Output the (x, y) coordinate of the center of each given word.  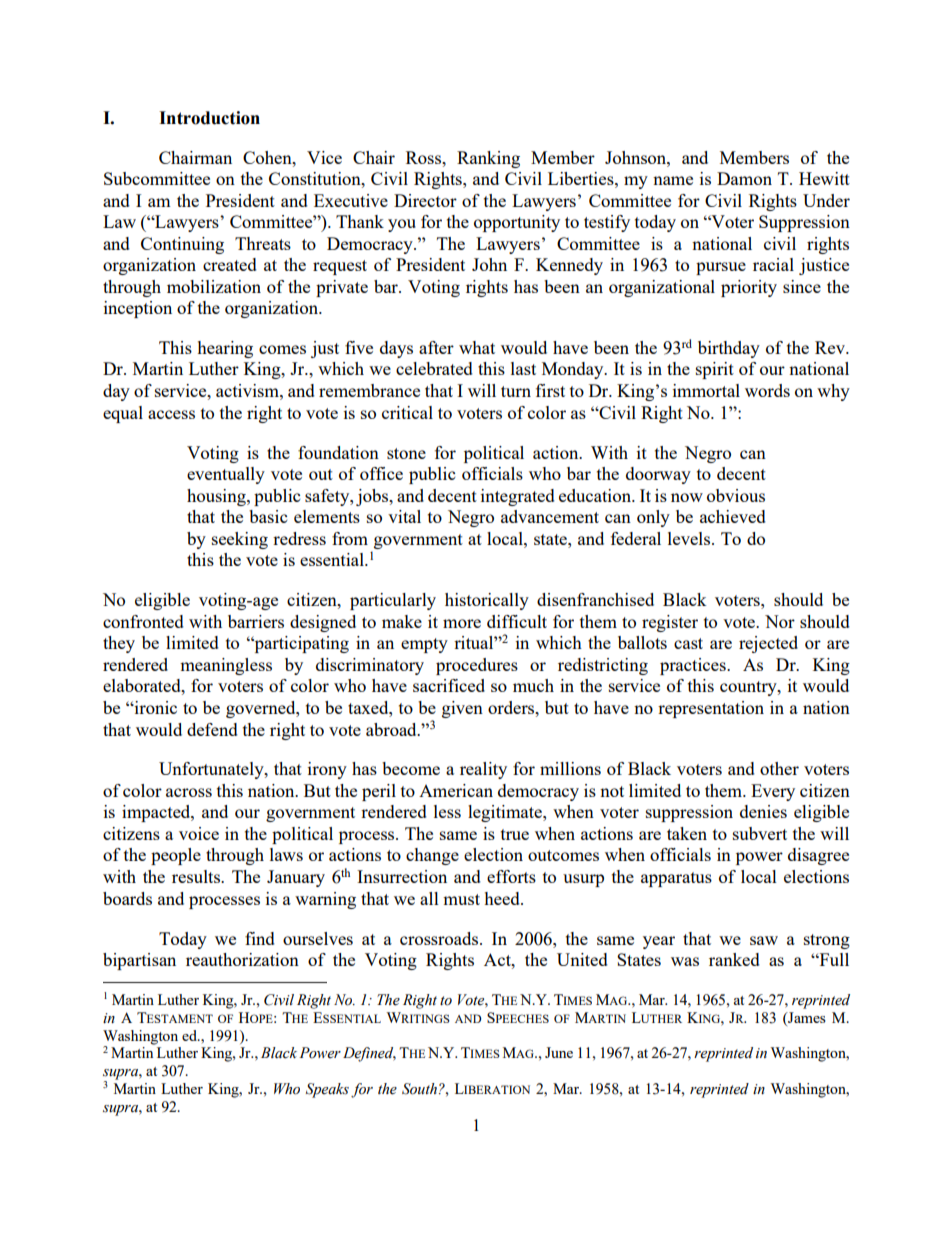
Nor (780, 621)
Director (425, 200)
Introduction (209, 118)
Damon (744, 178)
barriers (256, 621)
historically (487, 601)
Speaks (327, 1090)
